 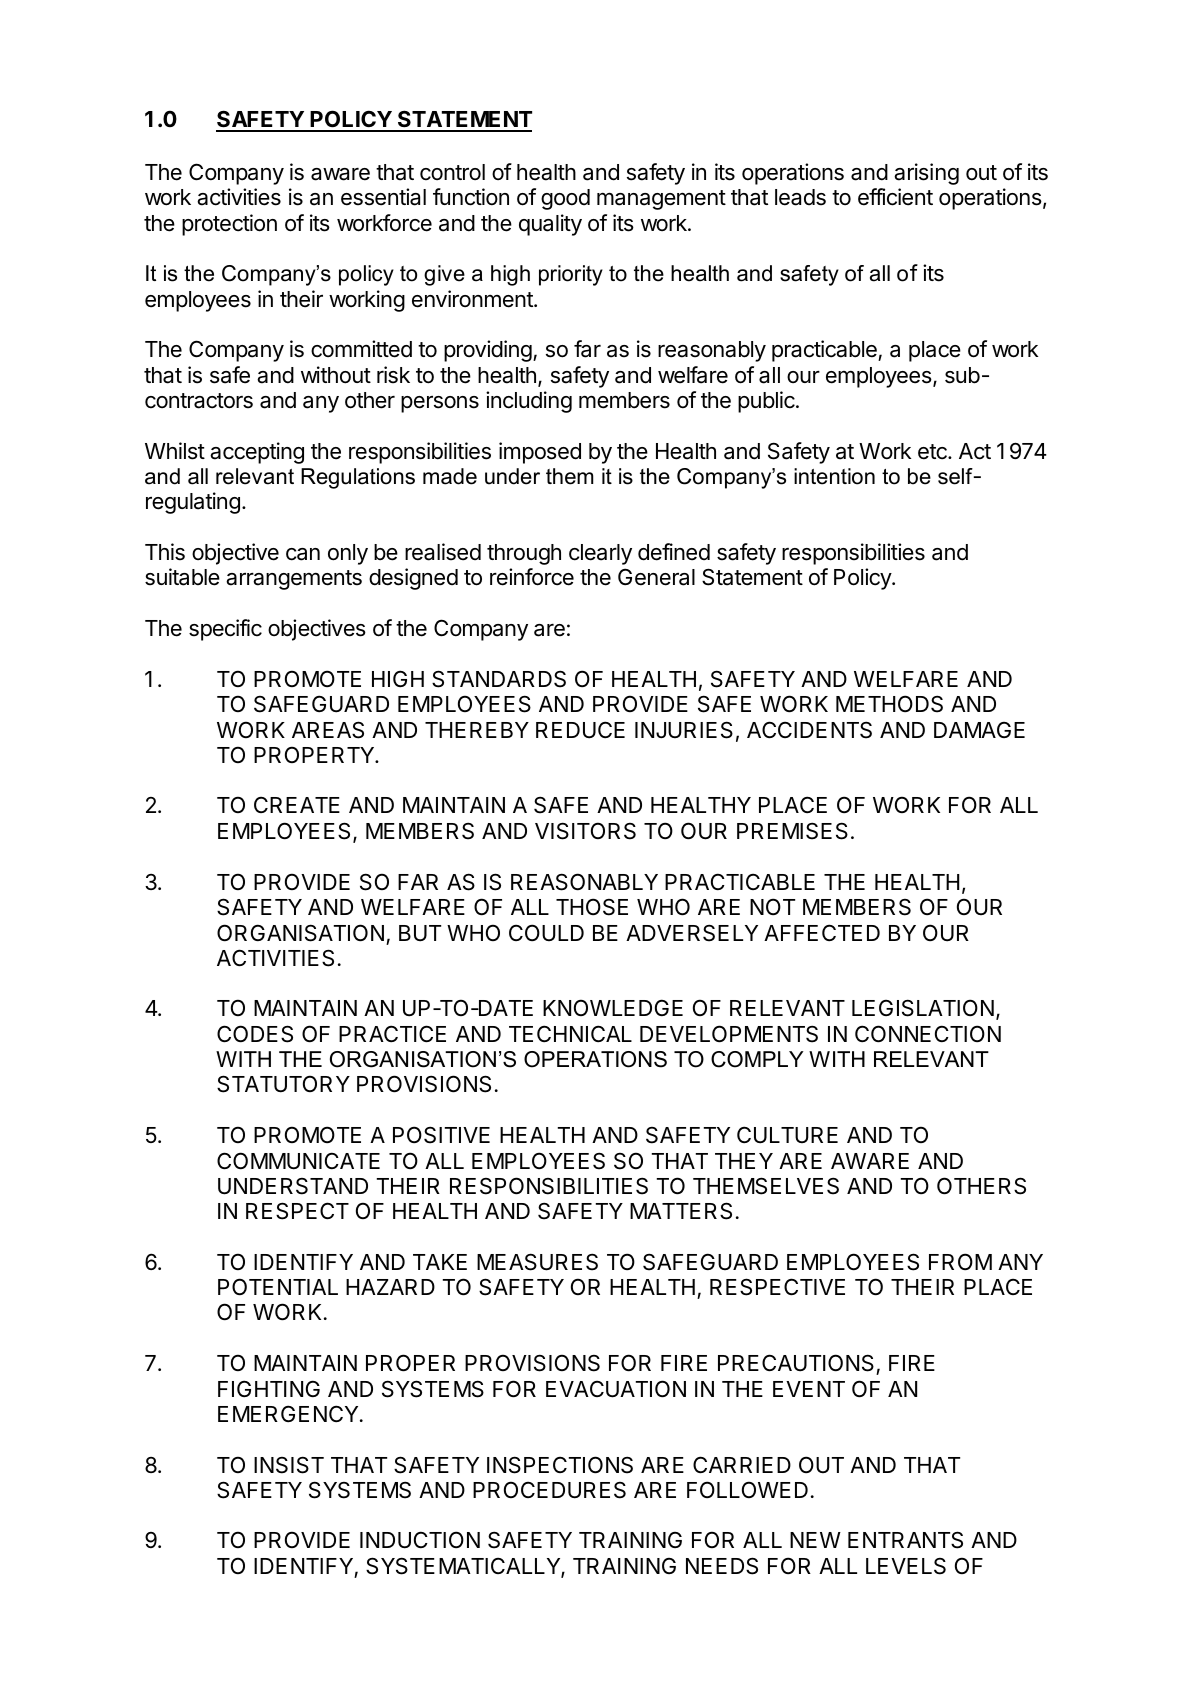 What do you see at coordinates (895, 197) in the image?
I see `efficient` at bounding box center [895, 197].
